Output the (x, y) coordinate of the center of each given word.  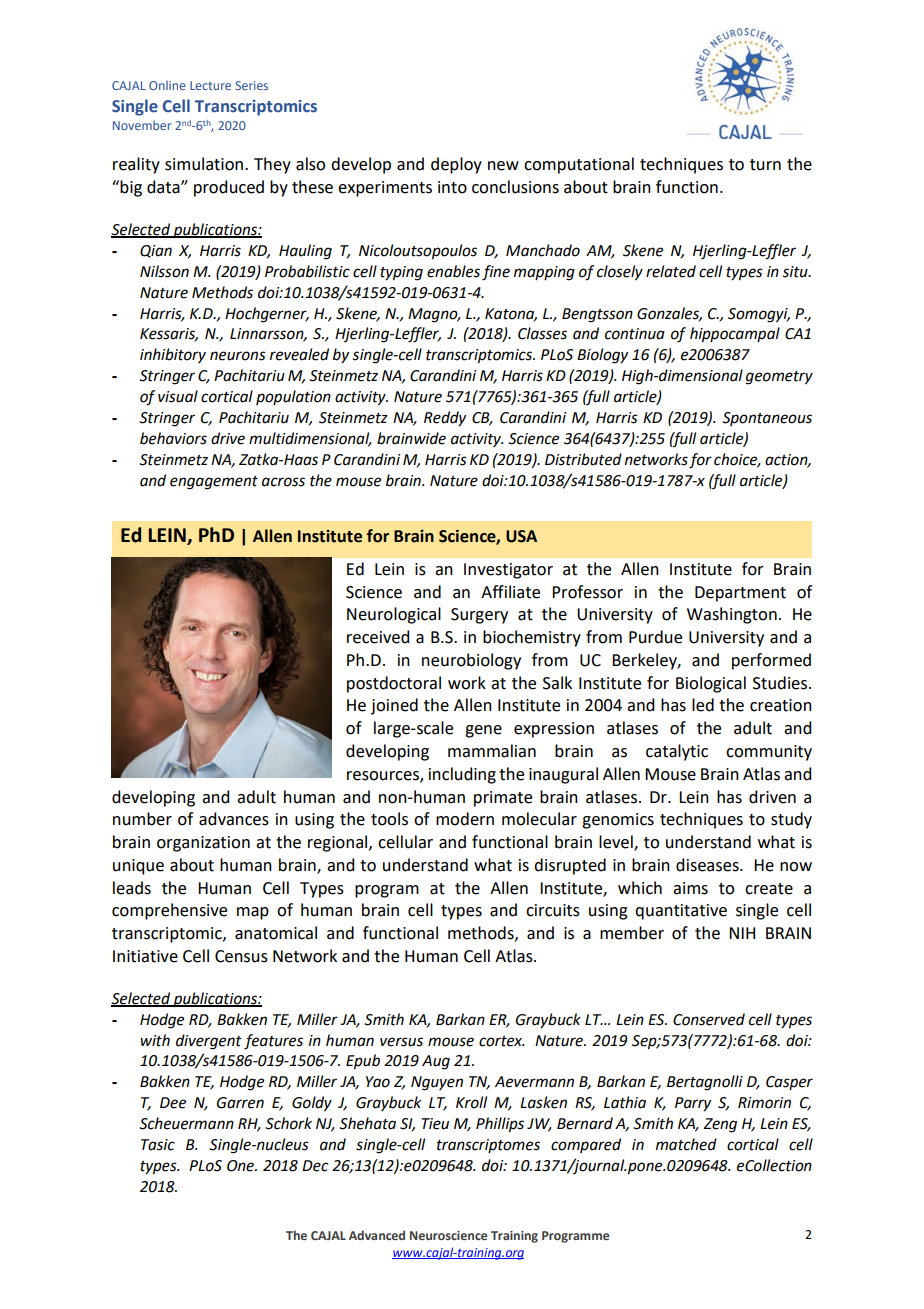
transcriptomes (488, 1146)
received (378, 637)
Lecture (210, 85)
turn (765, 165)
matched (686, 1144)
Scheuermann (186, 1123)
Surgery (479, 616)
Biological (711, 684)
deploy (456, 165)
